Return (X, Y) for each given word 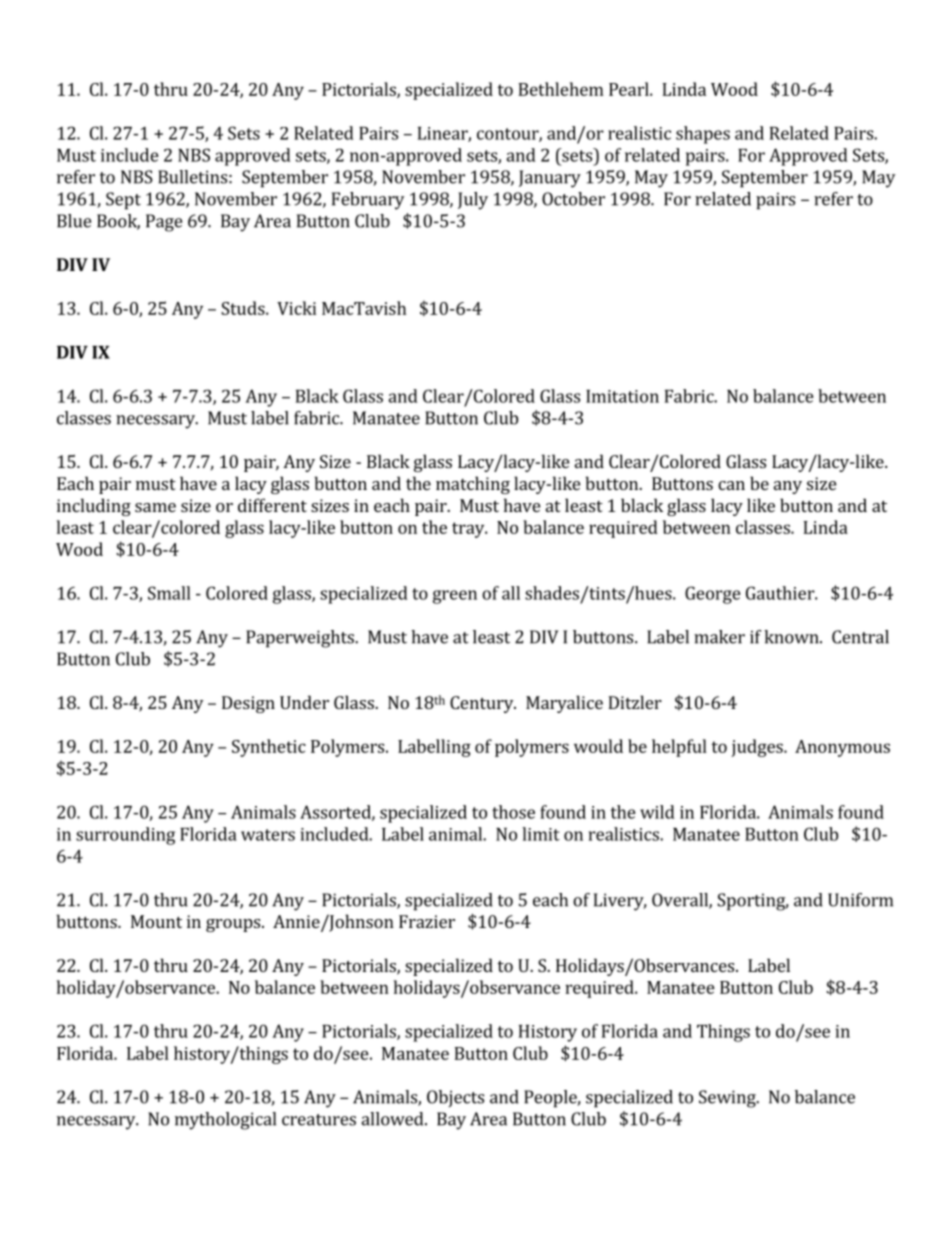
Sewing (728, 1099)
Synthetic (269, 748)
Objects (455, 1098)
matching (473, 485)
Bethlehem (561, 89)
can (731, 485)
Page (164, 223)
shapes (703, 135)
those (513, 812)
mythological (225, 1121)
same (155, 507)
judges (758, 748)
